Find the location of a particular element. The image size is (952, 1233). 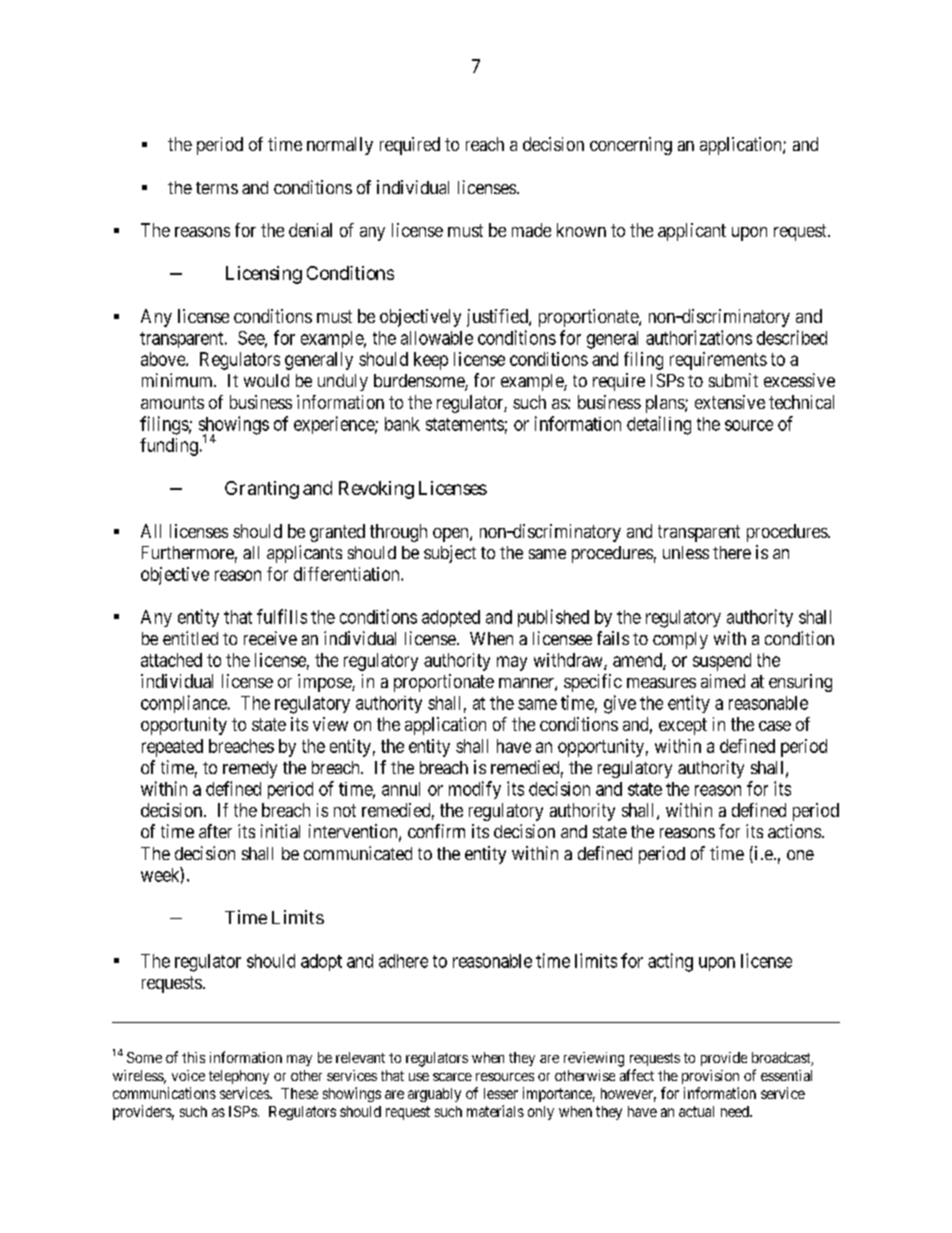

extensive is located at coordinates (730, 402).
